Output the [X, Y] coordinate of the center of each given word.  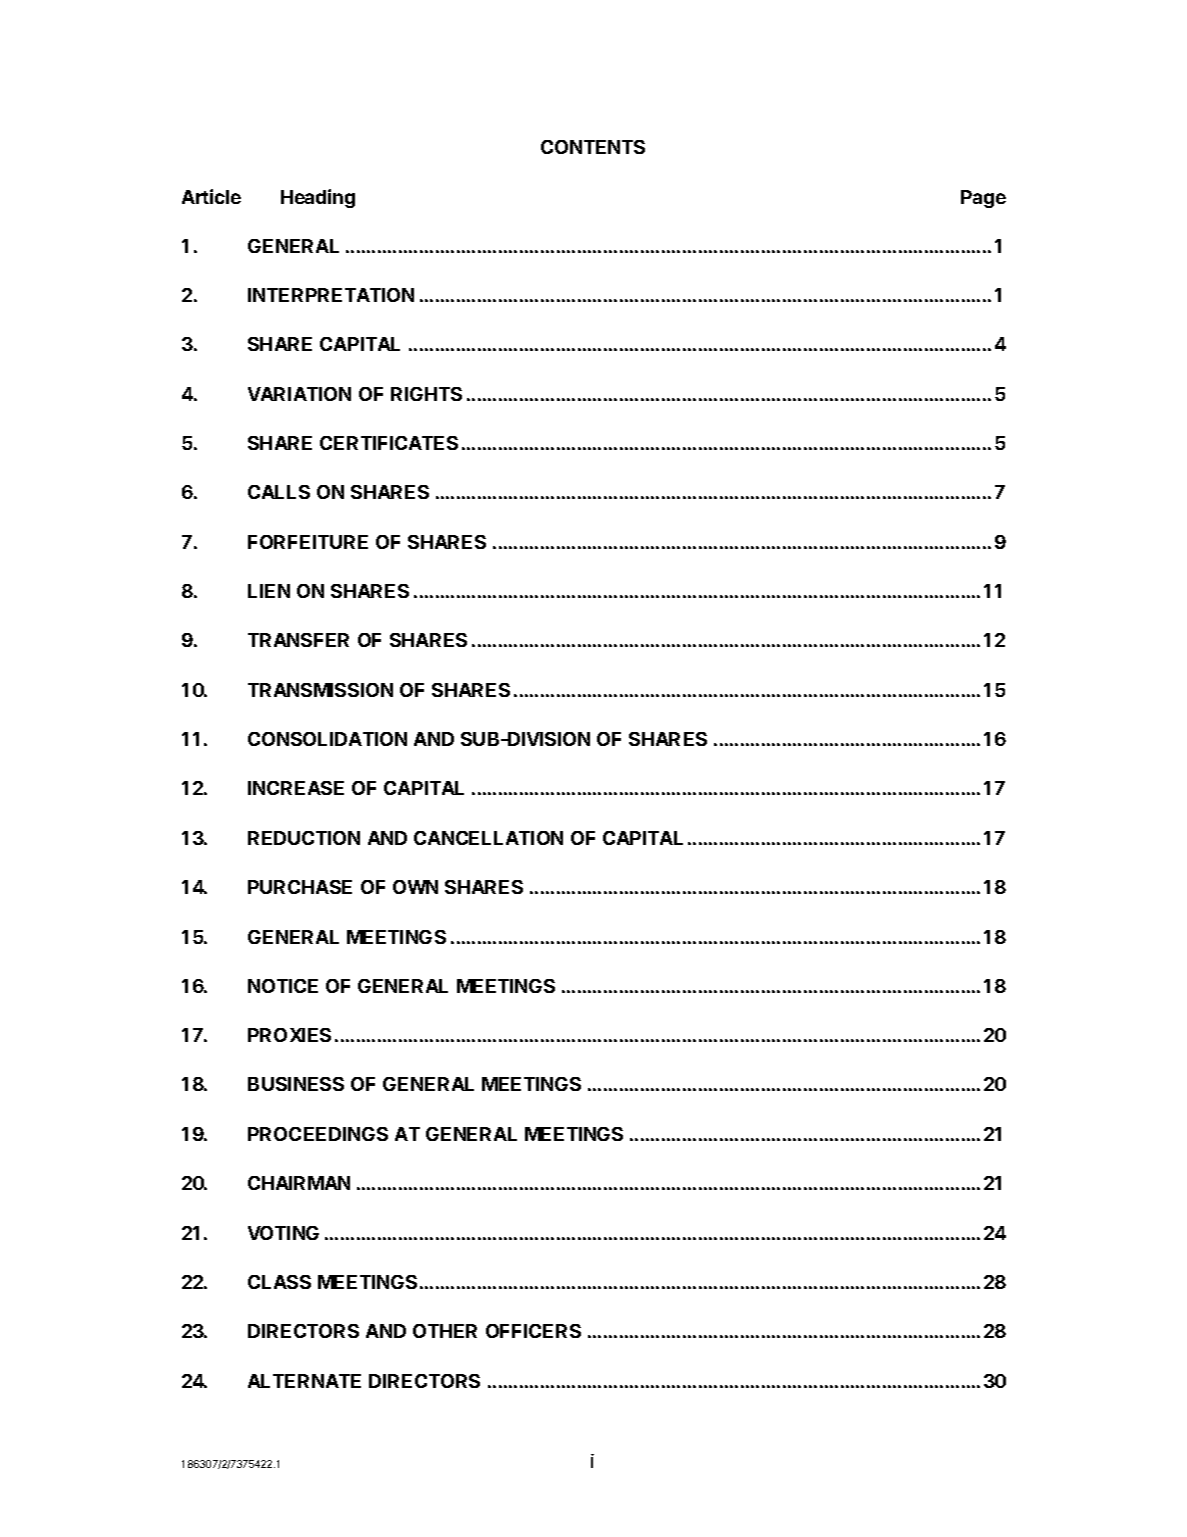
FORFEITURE [308, 542]
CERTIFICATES [389, 443]
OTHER [445, 1331]
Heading [318, 198]
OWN [415, 887]
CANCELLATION [488, 838]
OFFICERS [533, 1331]
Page [983, 199]
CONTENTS [593, 147]
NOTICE [283, 986]
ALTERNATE [304, 1381]
